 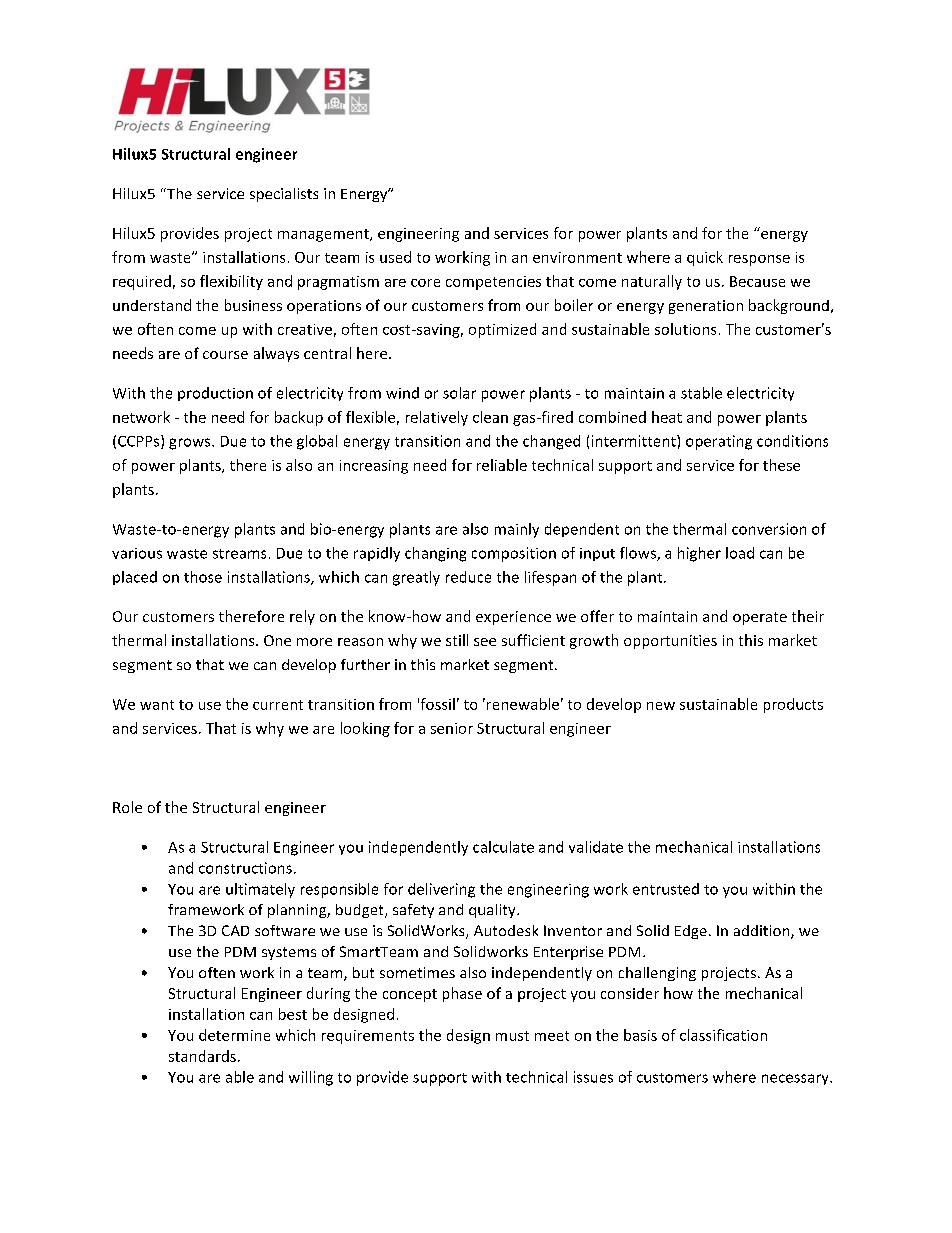 I want to click on quick, so click(x=705, y=258).
